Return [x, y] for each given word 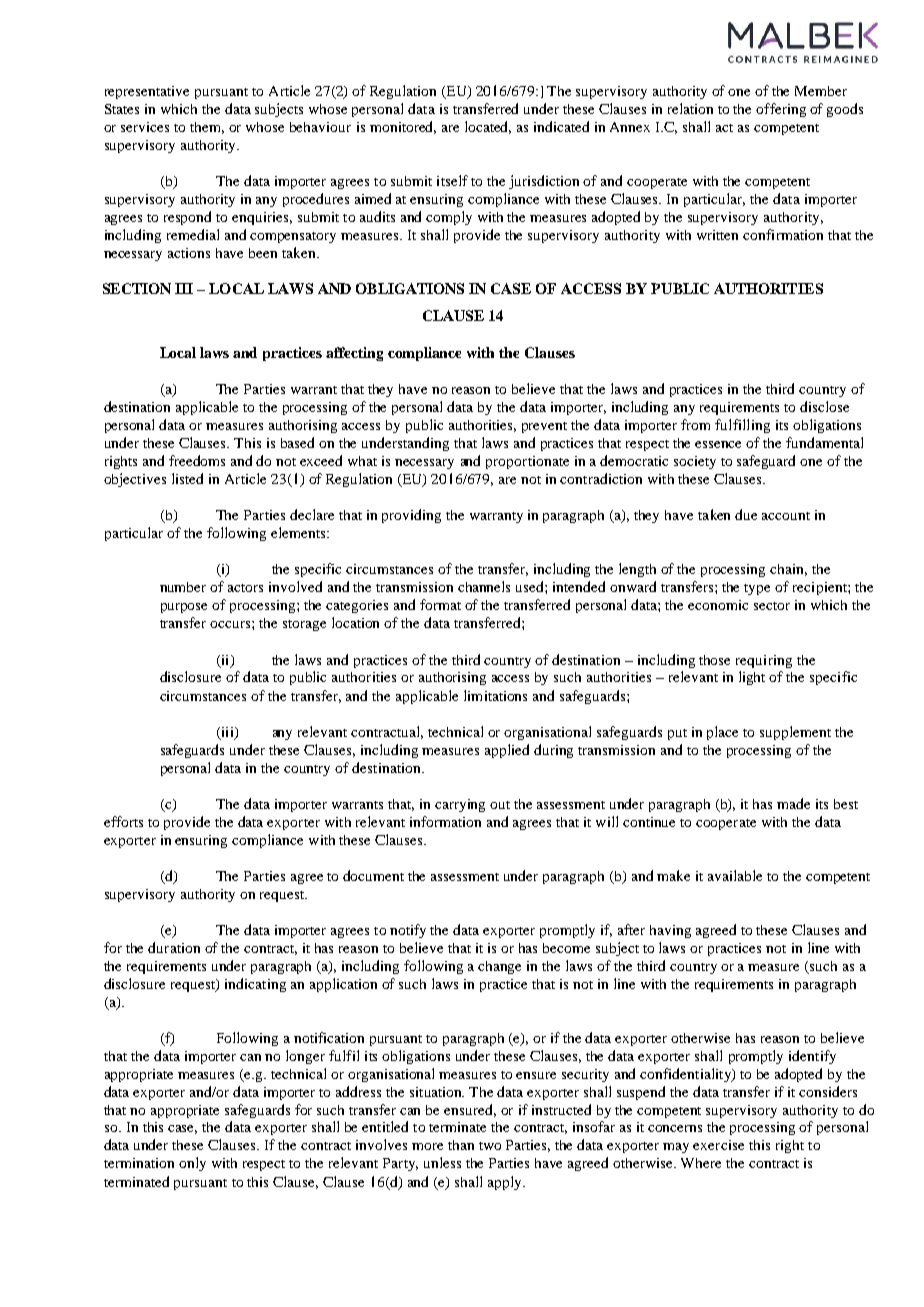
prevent [544, 427]
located [488, 127]
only [192, 1164]
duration [174, 947]
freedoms [197, 460]
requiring [764, 661]
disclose [824, 406]
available [735, 875]
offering [781, 110]
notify [408, 931]
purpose [184, 608]
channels [484, 586]
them [207, 128]
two [490, 1146]
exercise [718, 1145]
